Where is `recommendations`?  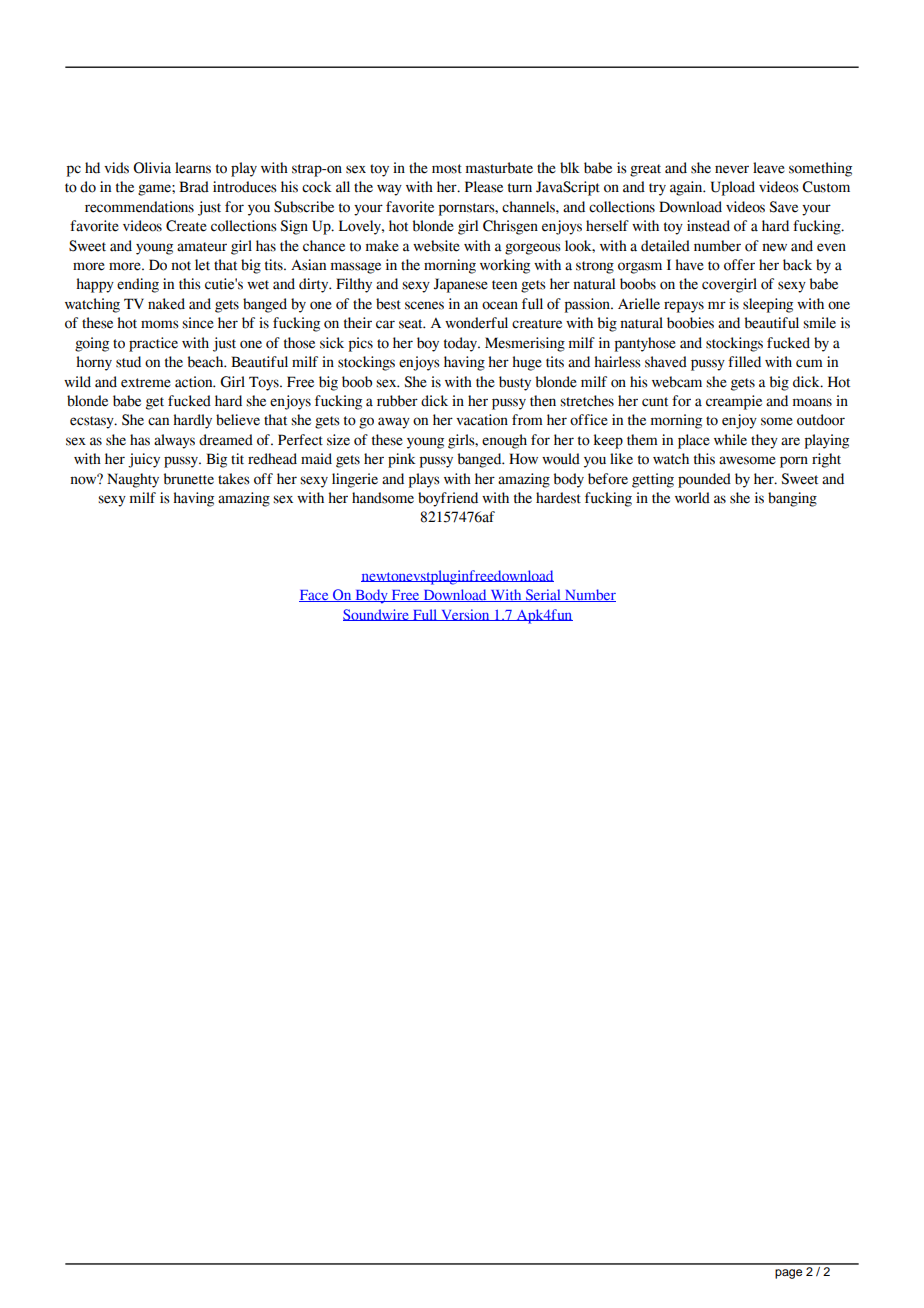 recommendations is located at coordinates (139, 207).
